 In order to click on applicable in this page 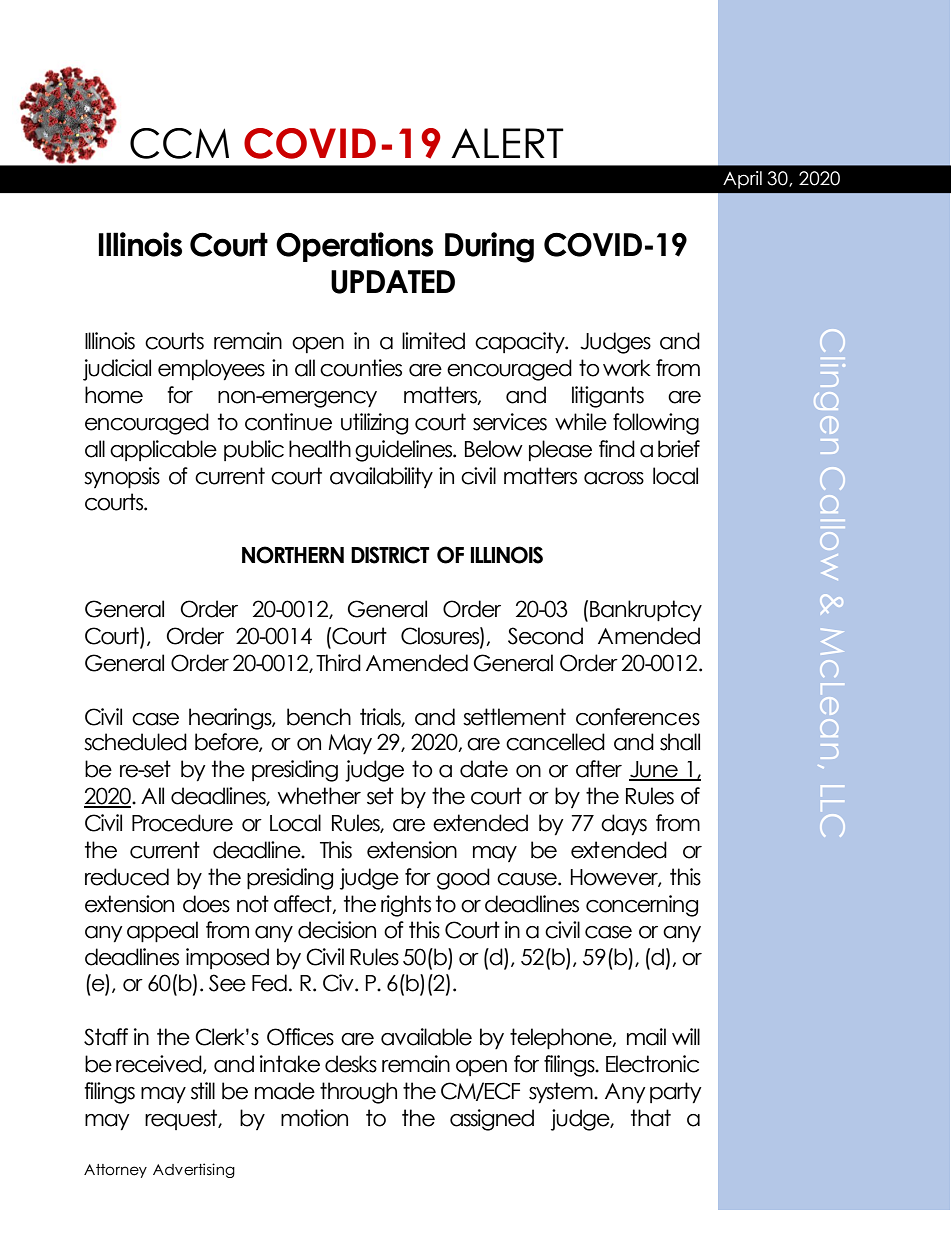, I will do `click(163, 450)`.
